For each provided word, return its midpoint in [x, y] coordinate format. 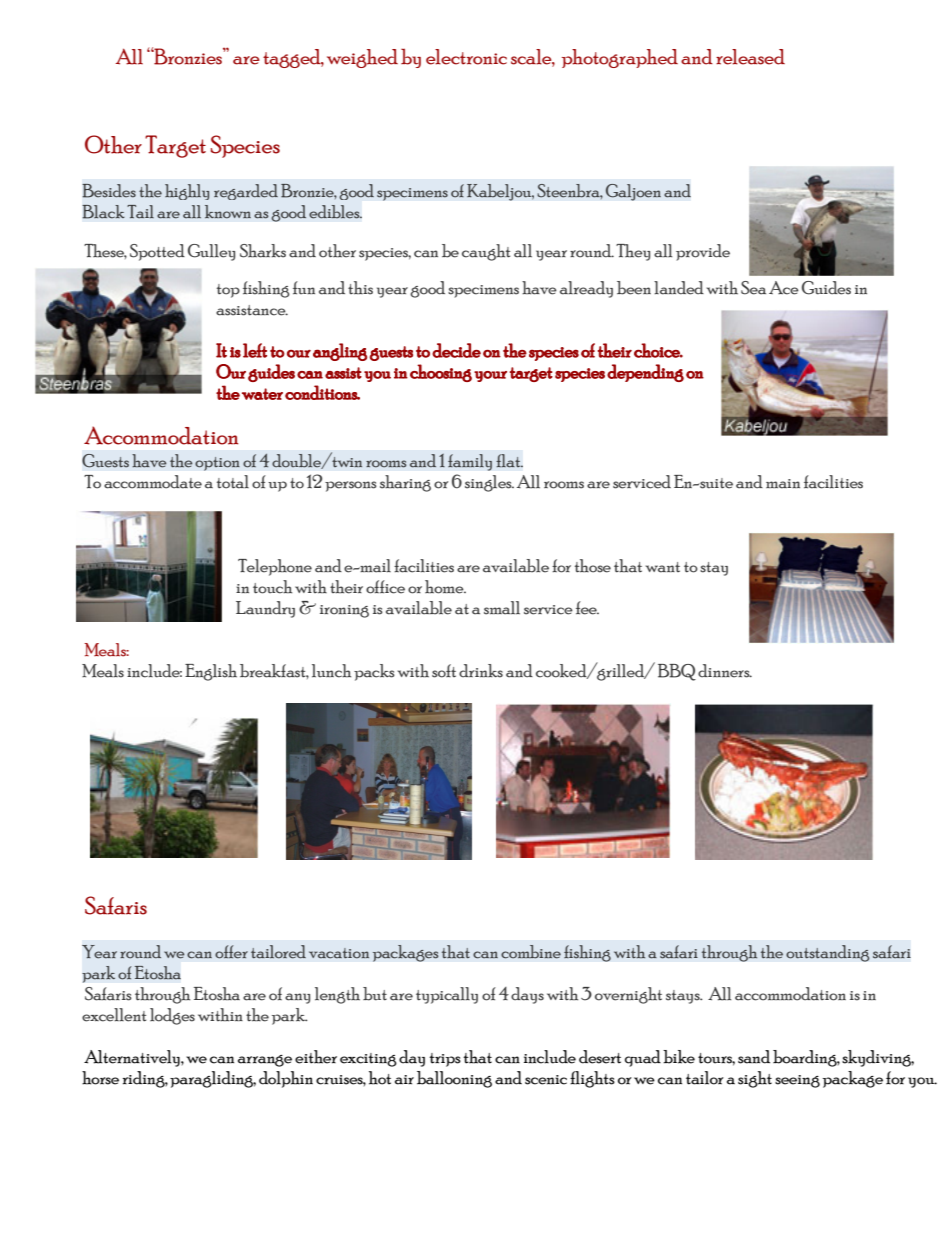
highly [187, 192]
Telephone [275, 567]
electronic [466, 57]
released [750, 57]
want [663, 567]
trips [445, 1060]
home [445, 587]
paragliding [213, 1079]
